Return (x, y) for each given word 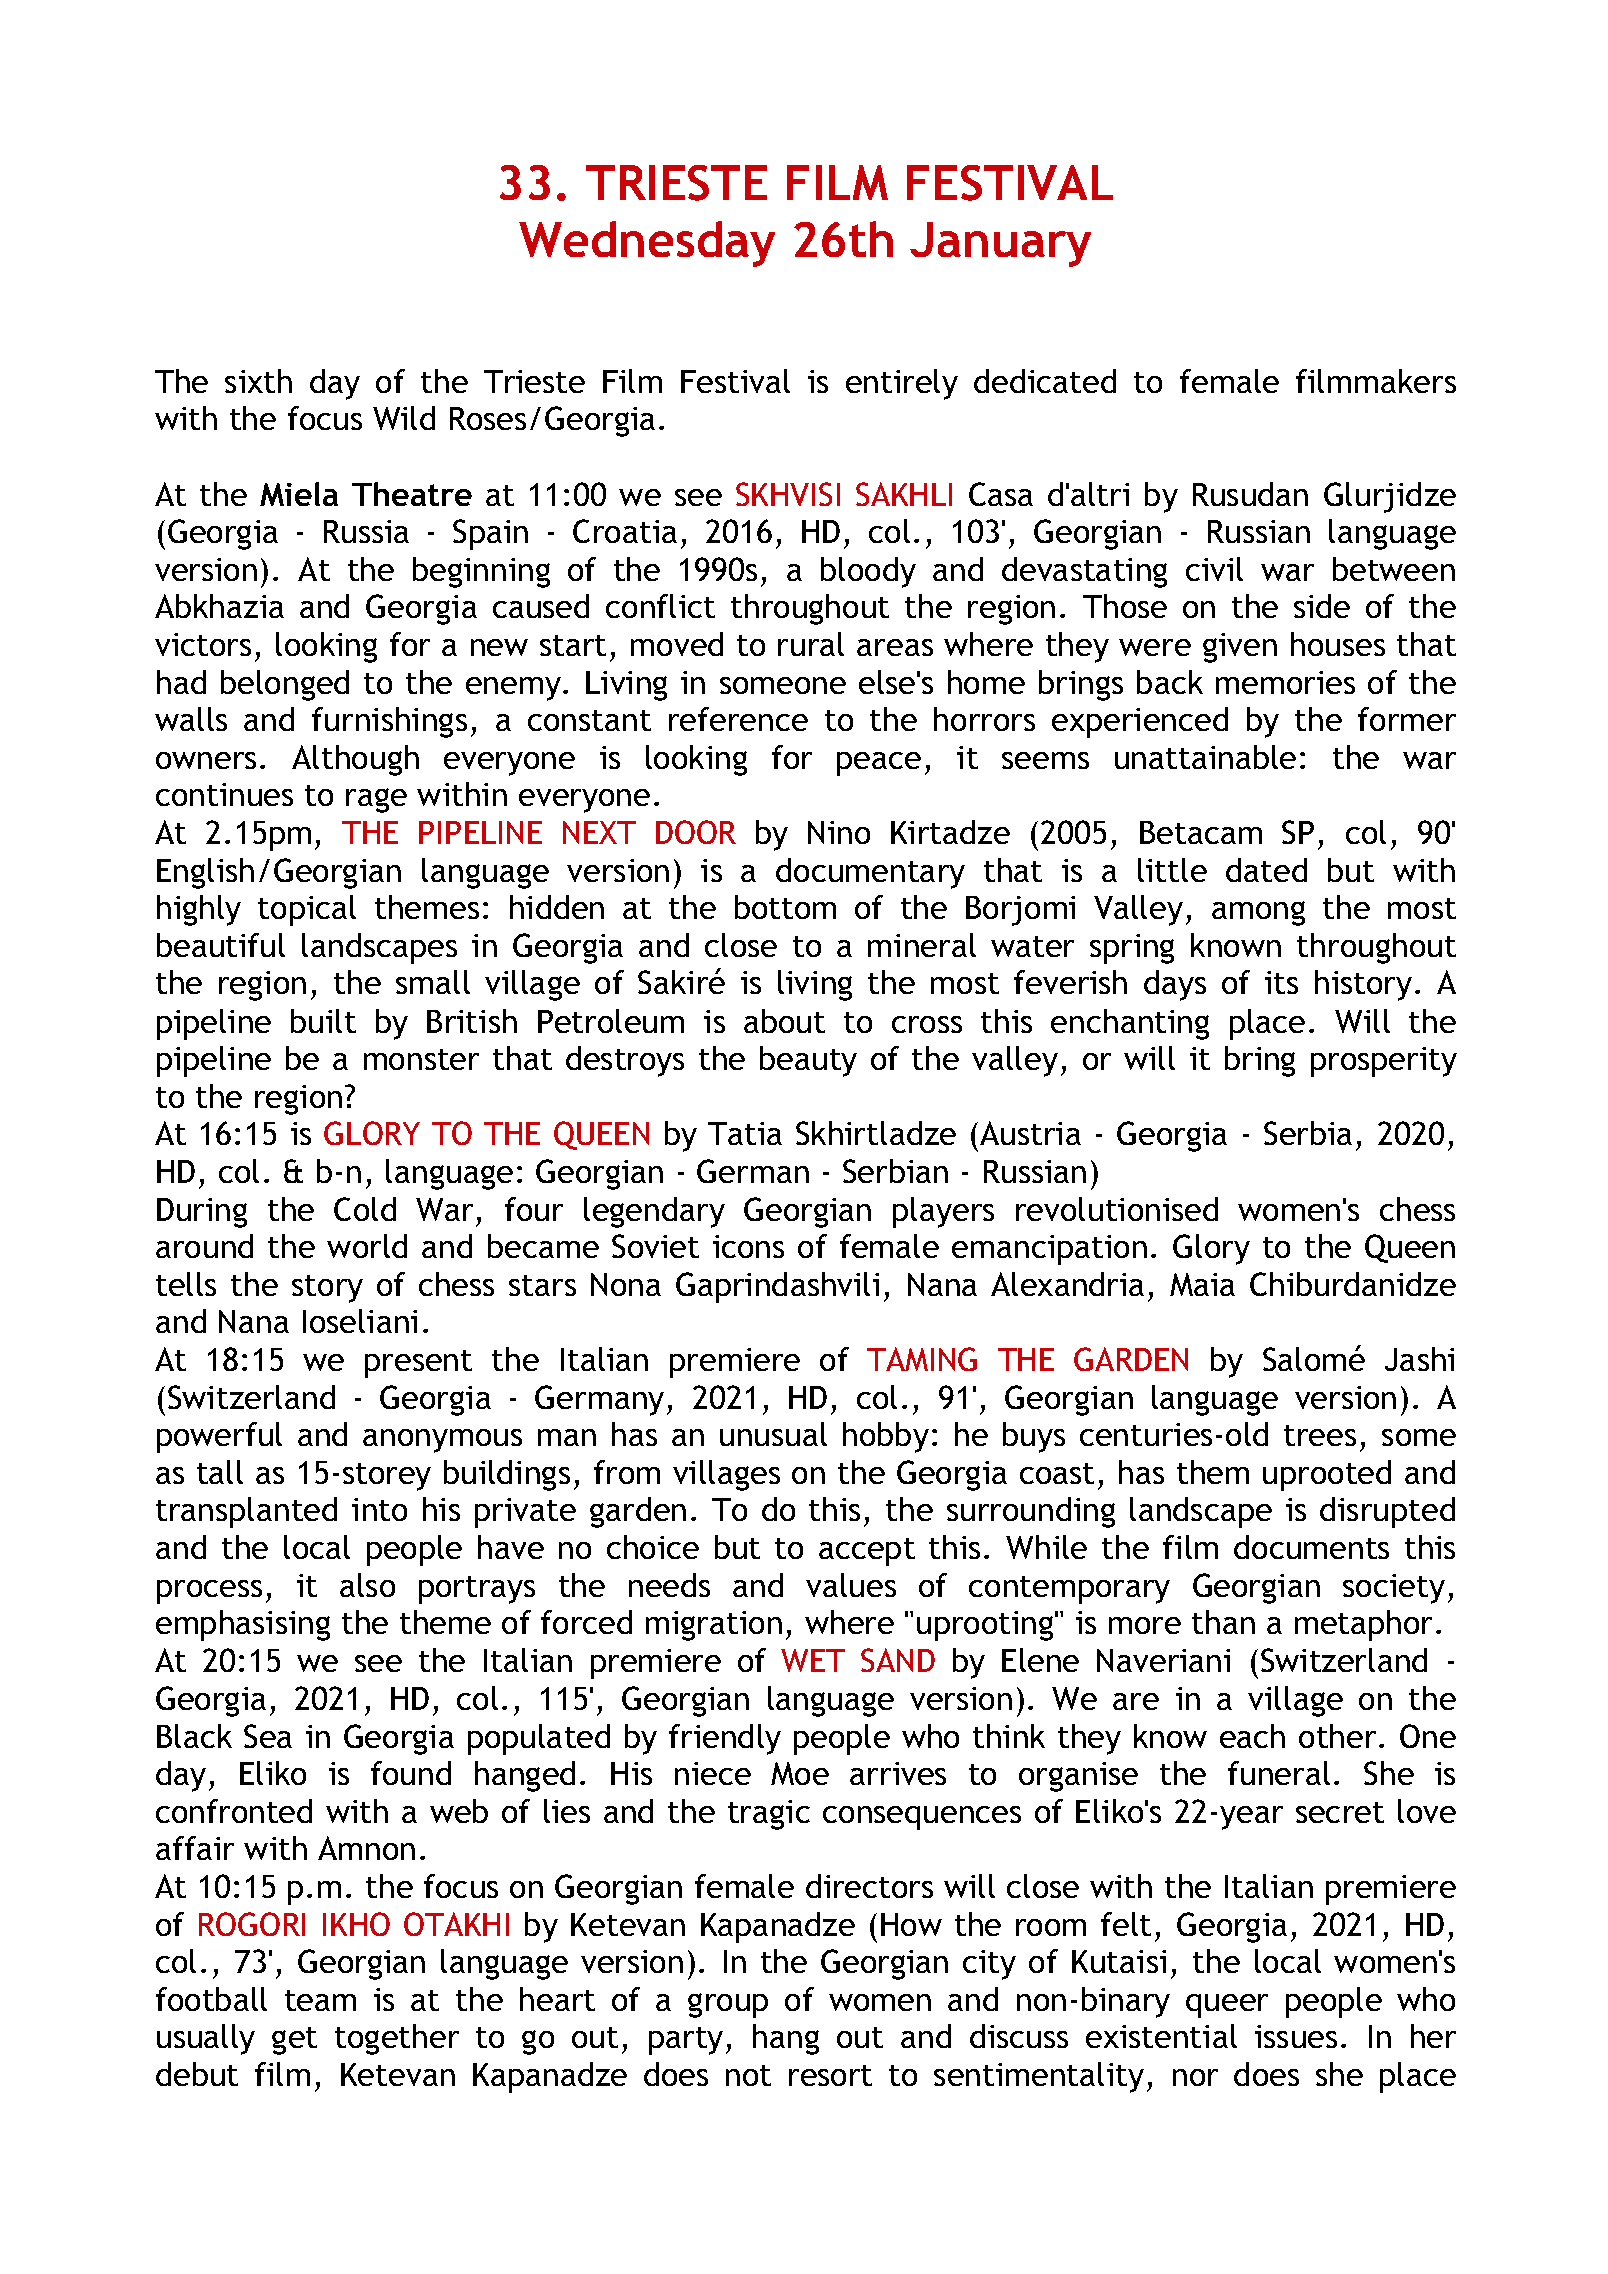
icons (748, 1246)
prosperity (1384, 1062)
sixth (258, 381)
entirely (902, 384)
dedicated (1045, 381)
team (320, 2000)
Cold (365, 1209)
